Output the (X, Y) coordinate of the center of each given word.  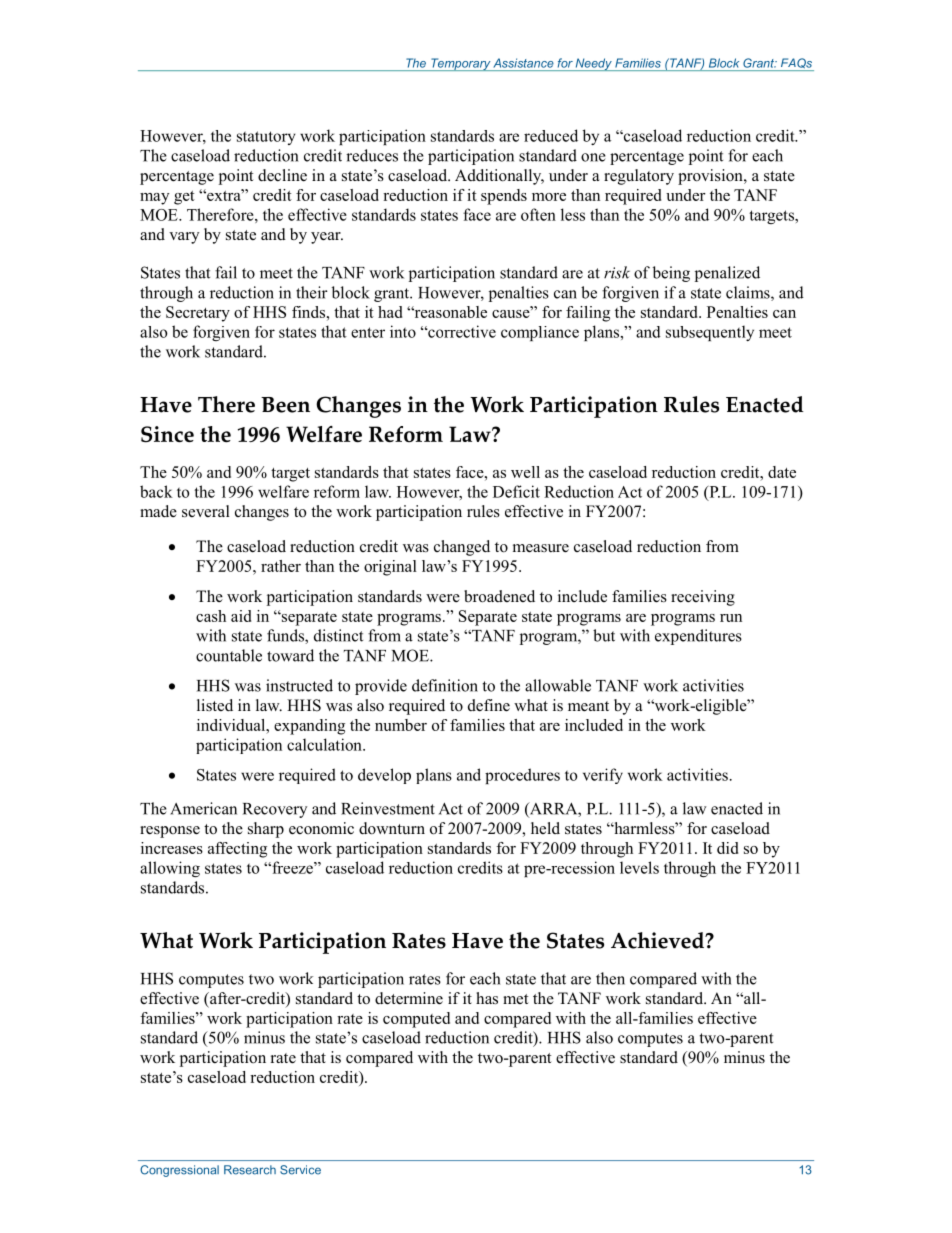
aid (241, 616)
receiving (703, 598)
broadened (499, 596)
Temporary (460, 64)
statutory (266, 138)
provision (711, 177)
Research (250, 1170)
